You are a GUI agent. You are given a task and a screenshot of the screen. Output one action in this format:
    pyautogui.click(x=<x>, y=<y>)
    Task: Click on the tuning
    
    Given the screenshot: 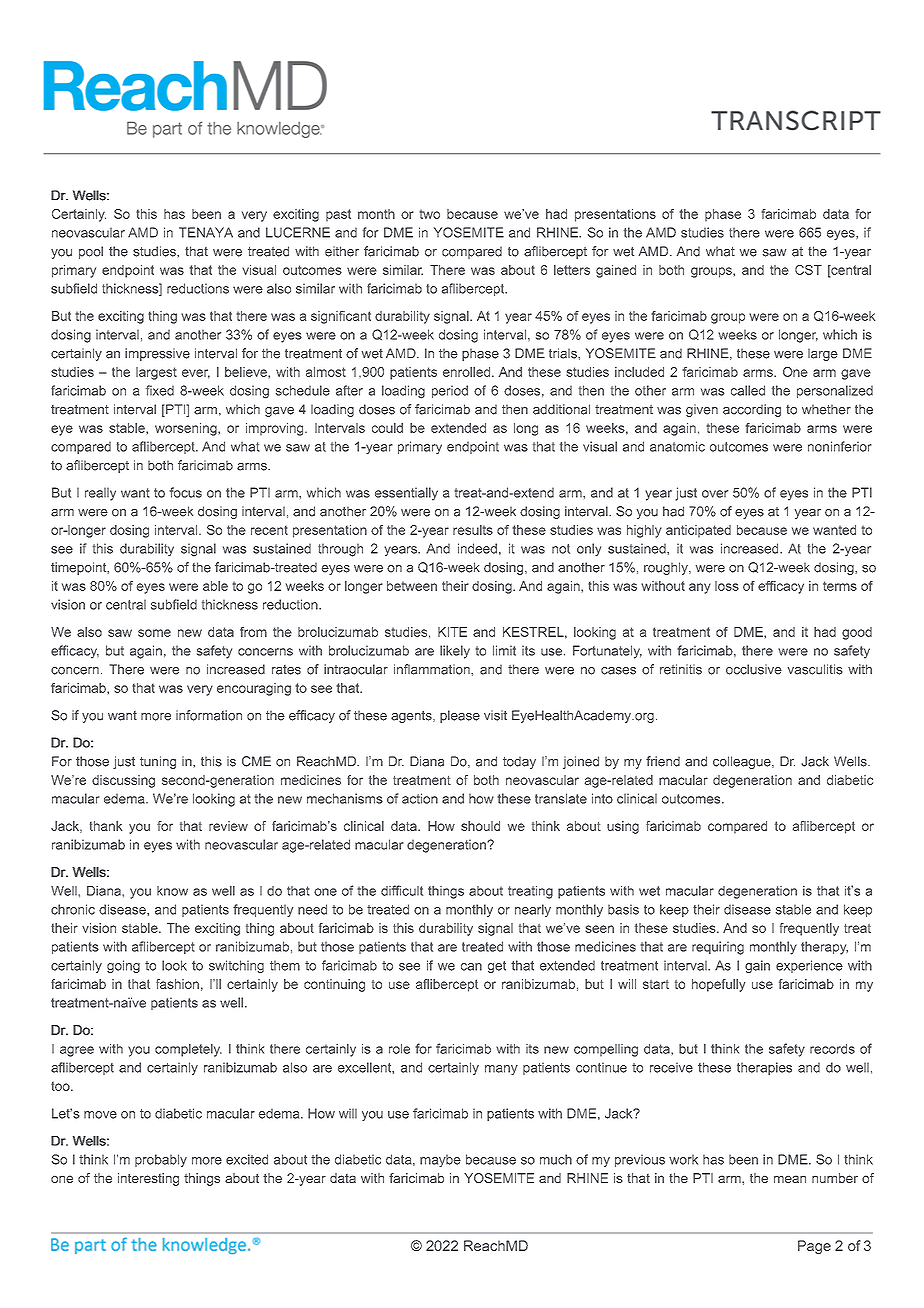 What is the action you would take?
    pyautogui.click(x=158, y=762)
